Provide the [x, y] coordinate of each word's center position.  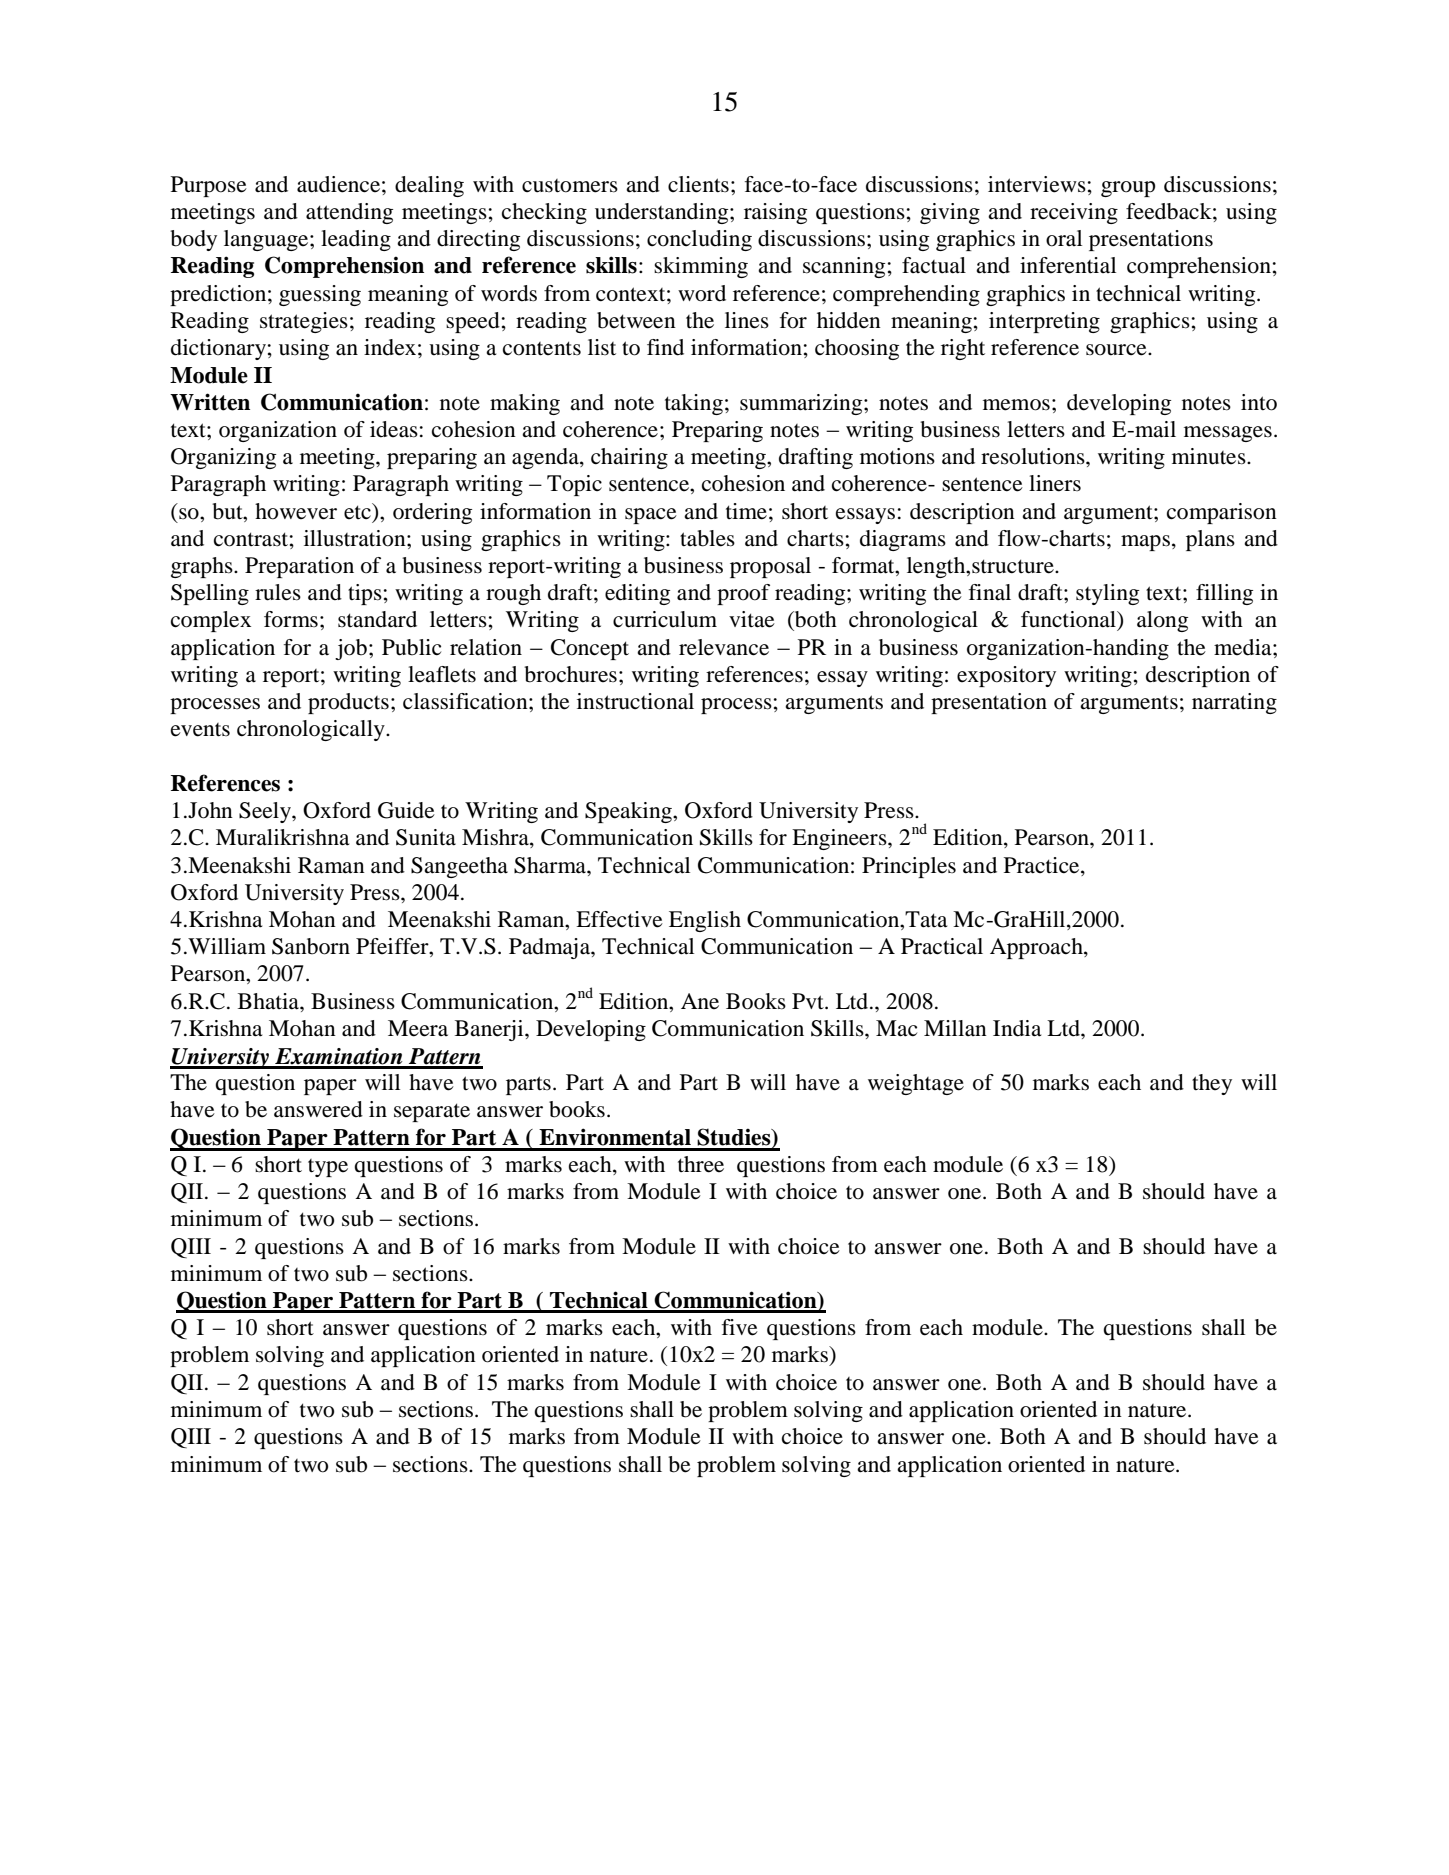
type [328, 1168]
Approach [1037, 948]
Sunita [426, 837]
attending [349, 213]
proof [743, 594]
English [705, 921]
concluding [699, 240]
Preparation [299, 567]
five [740, 1327]
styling [1107, 594]
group [1128, 189]
